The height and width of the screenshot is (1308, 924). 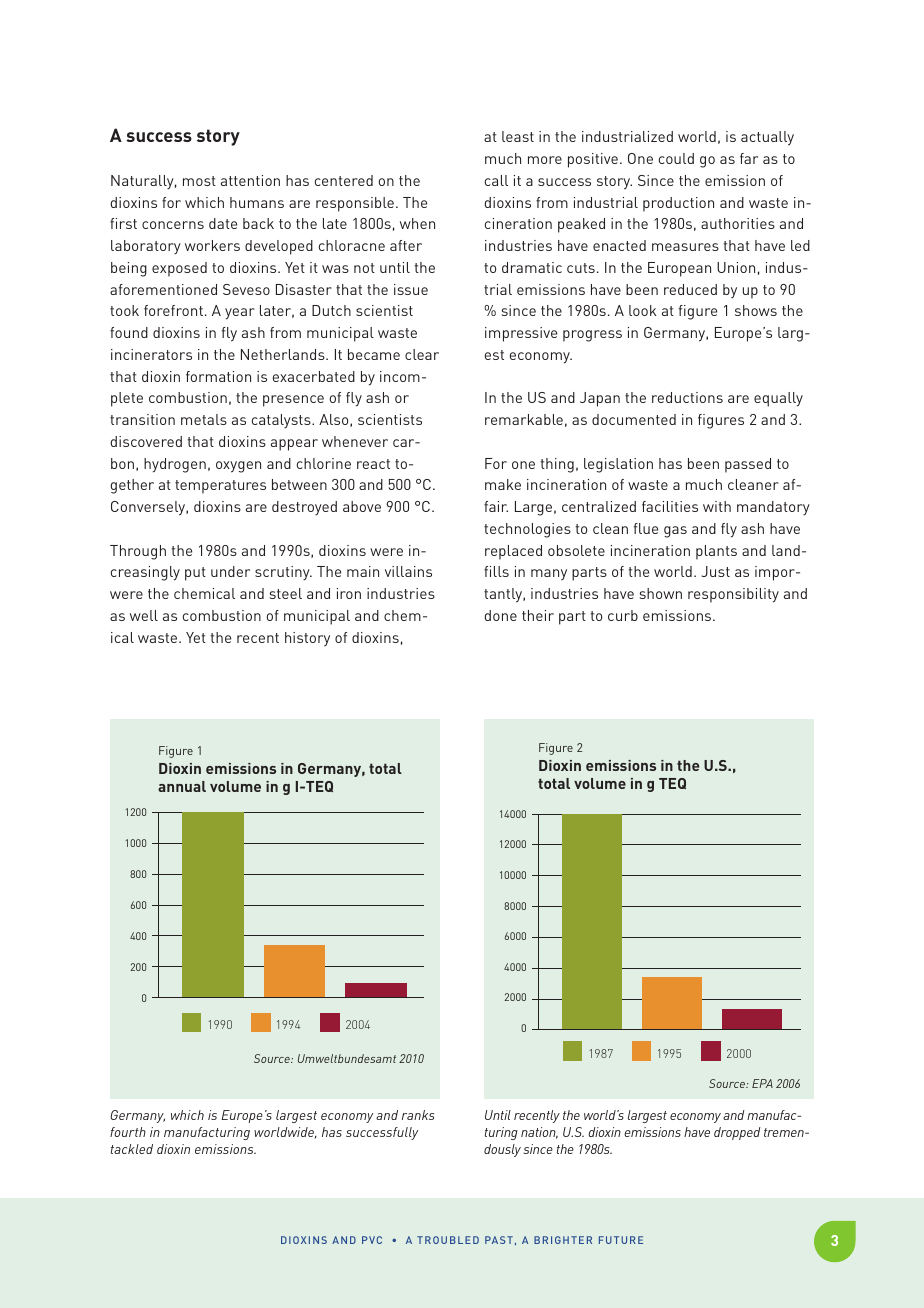 What do you see at coordinates (496, 180) in the screenshot?
I see `call` at bounding box center [496, 180].
